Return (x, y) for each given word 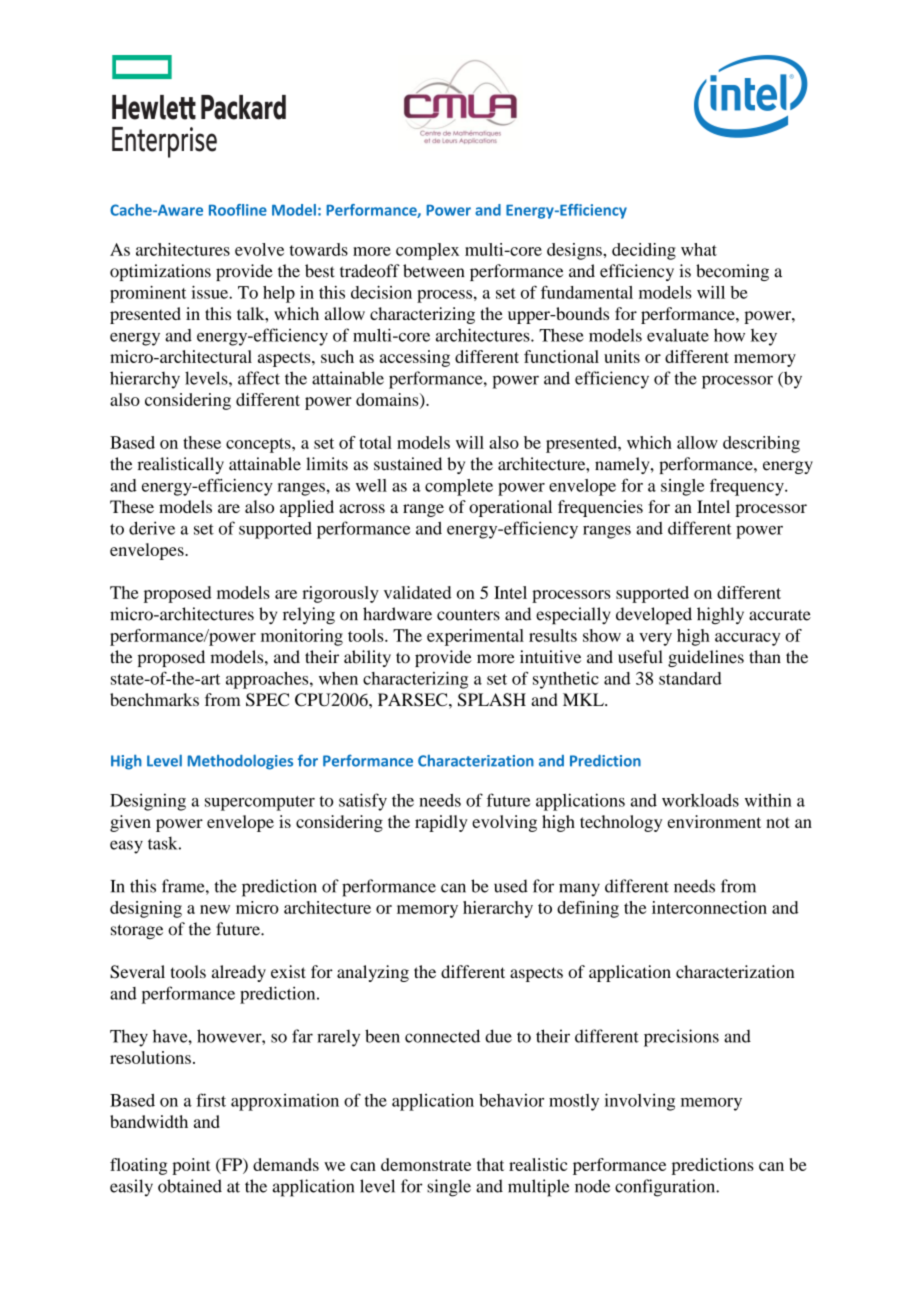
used (511, 886)
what (699, 249)
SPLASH (492, 699)
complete (459, 487)
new (215, 909)
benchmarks (154, 699)
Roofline (238, 210)
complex (427, 251)
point (191, 1166)
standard (690, 678)
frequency (748, 487)
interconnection (709, 907)
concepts (259, 445)
